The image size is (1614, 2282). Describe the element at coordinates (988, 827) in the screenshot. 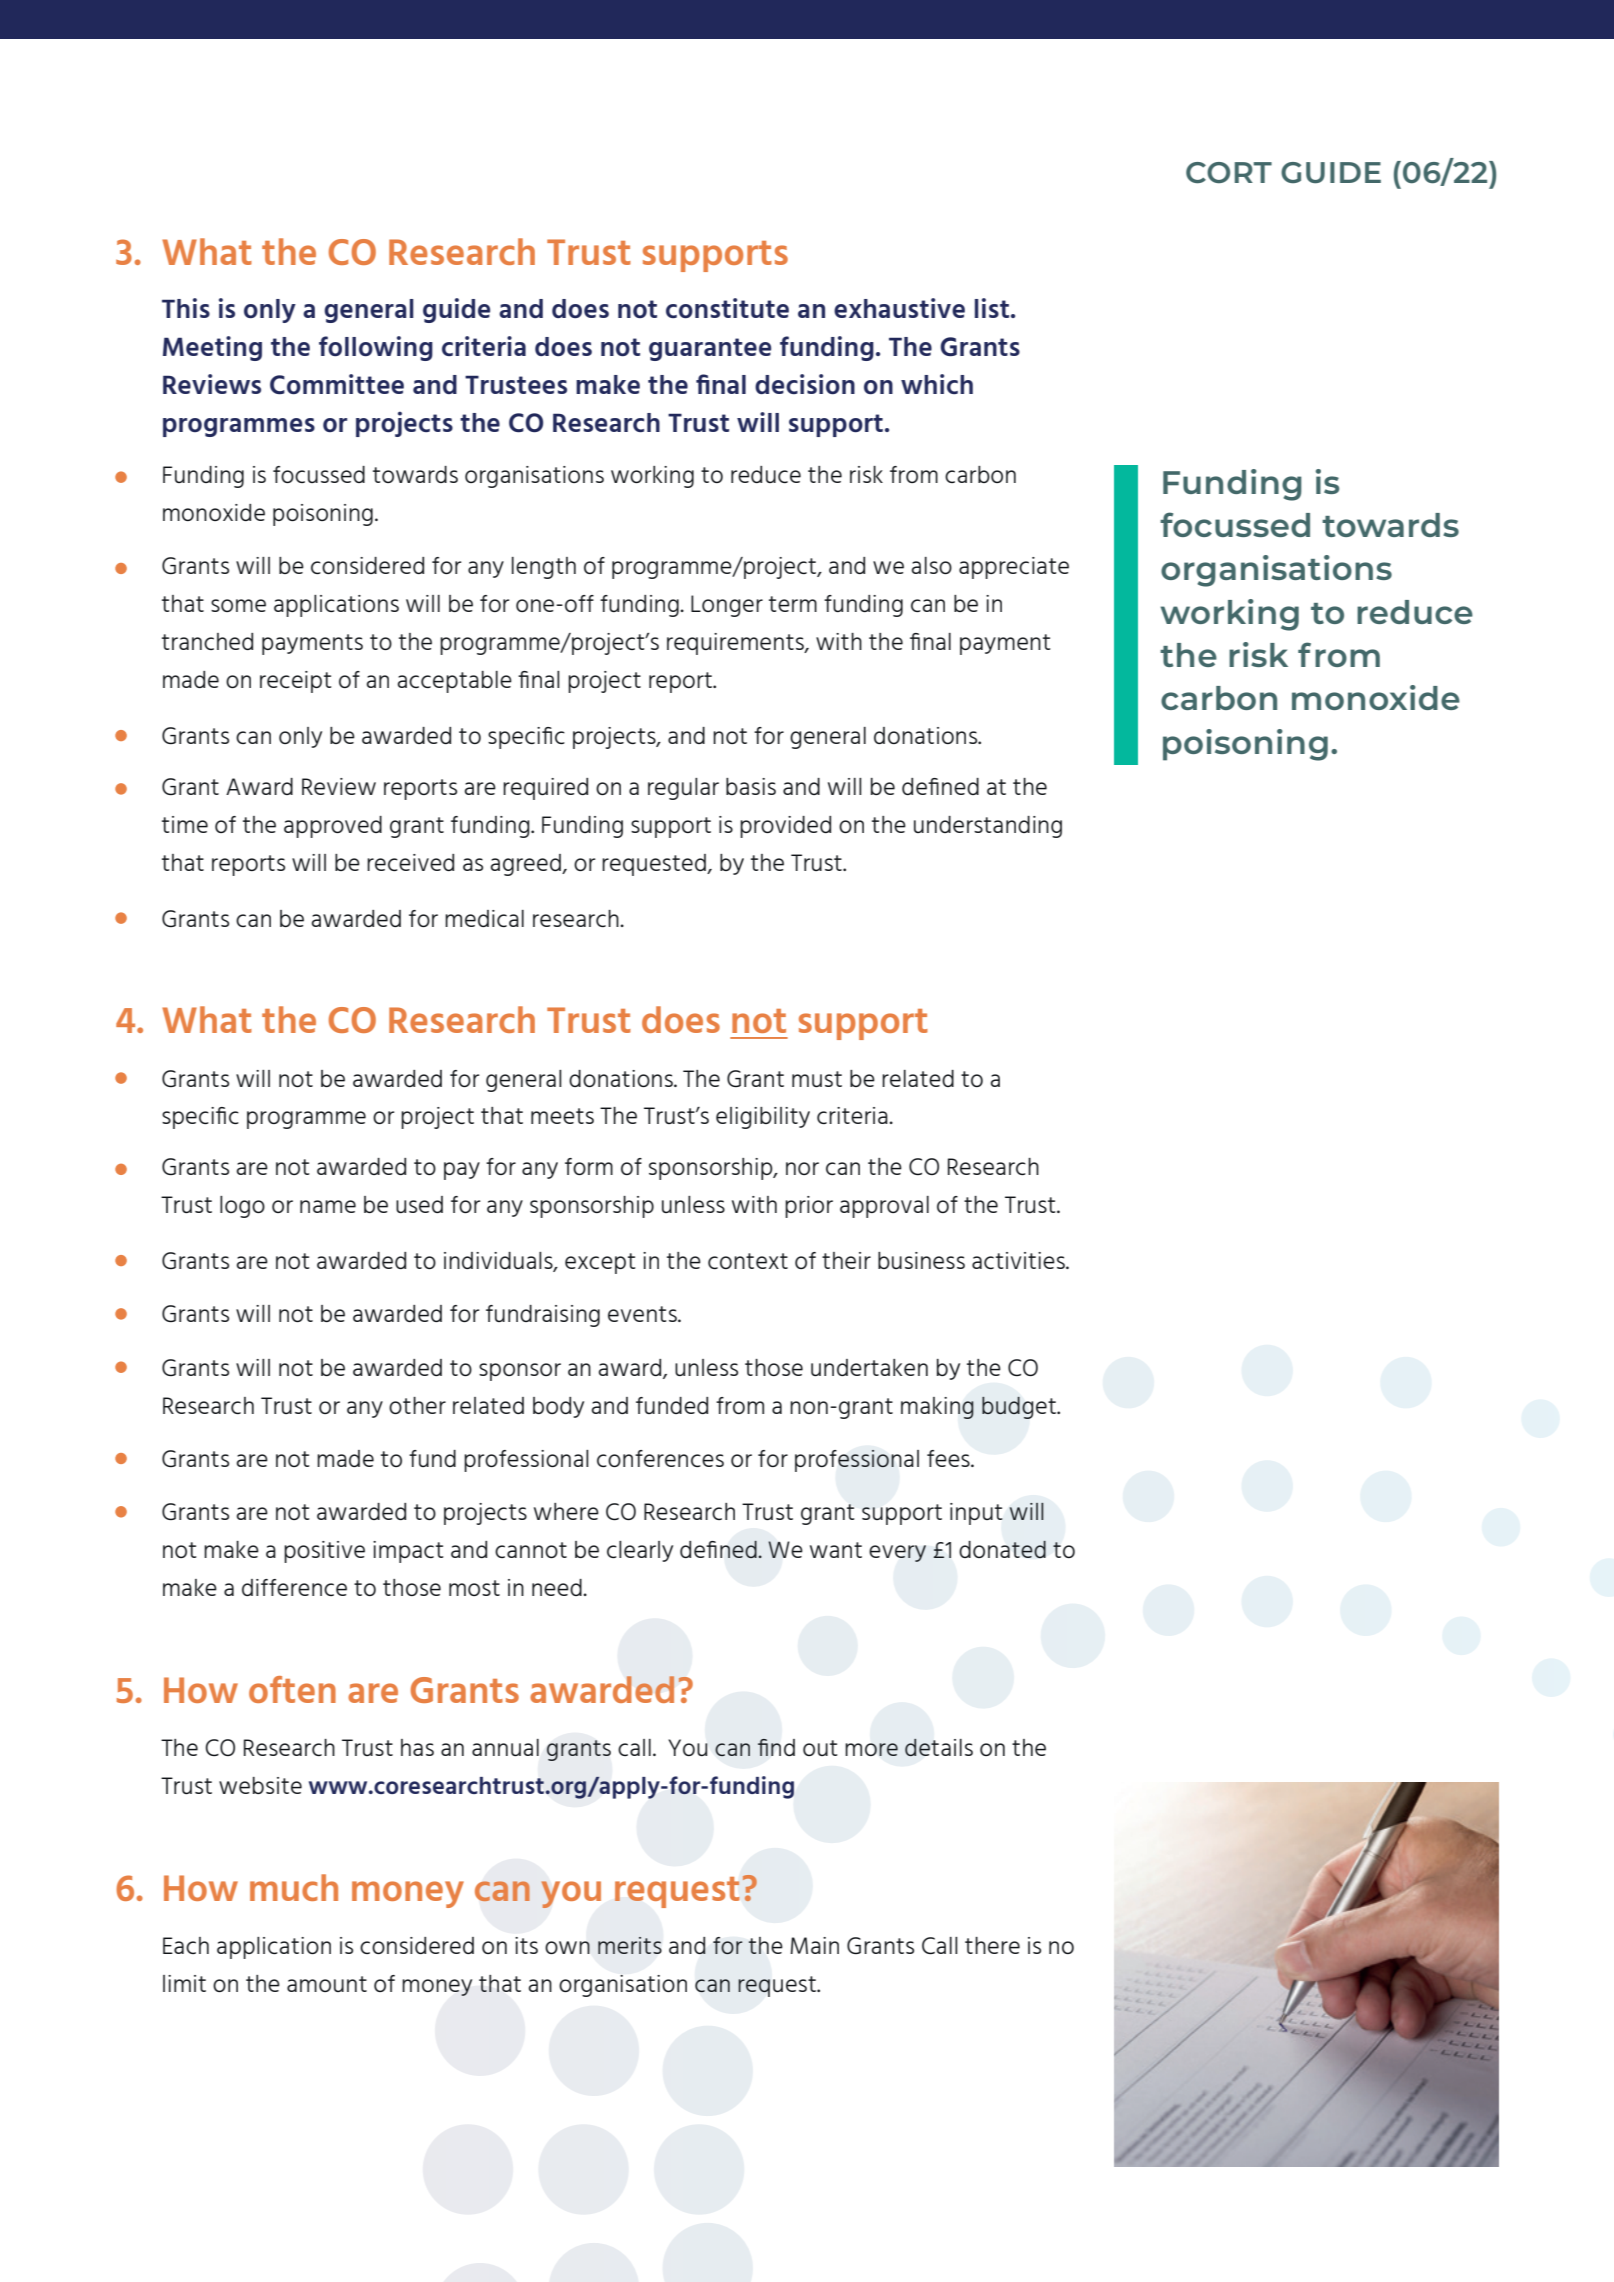

I see `understanding` at that location.
